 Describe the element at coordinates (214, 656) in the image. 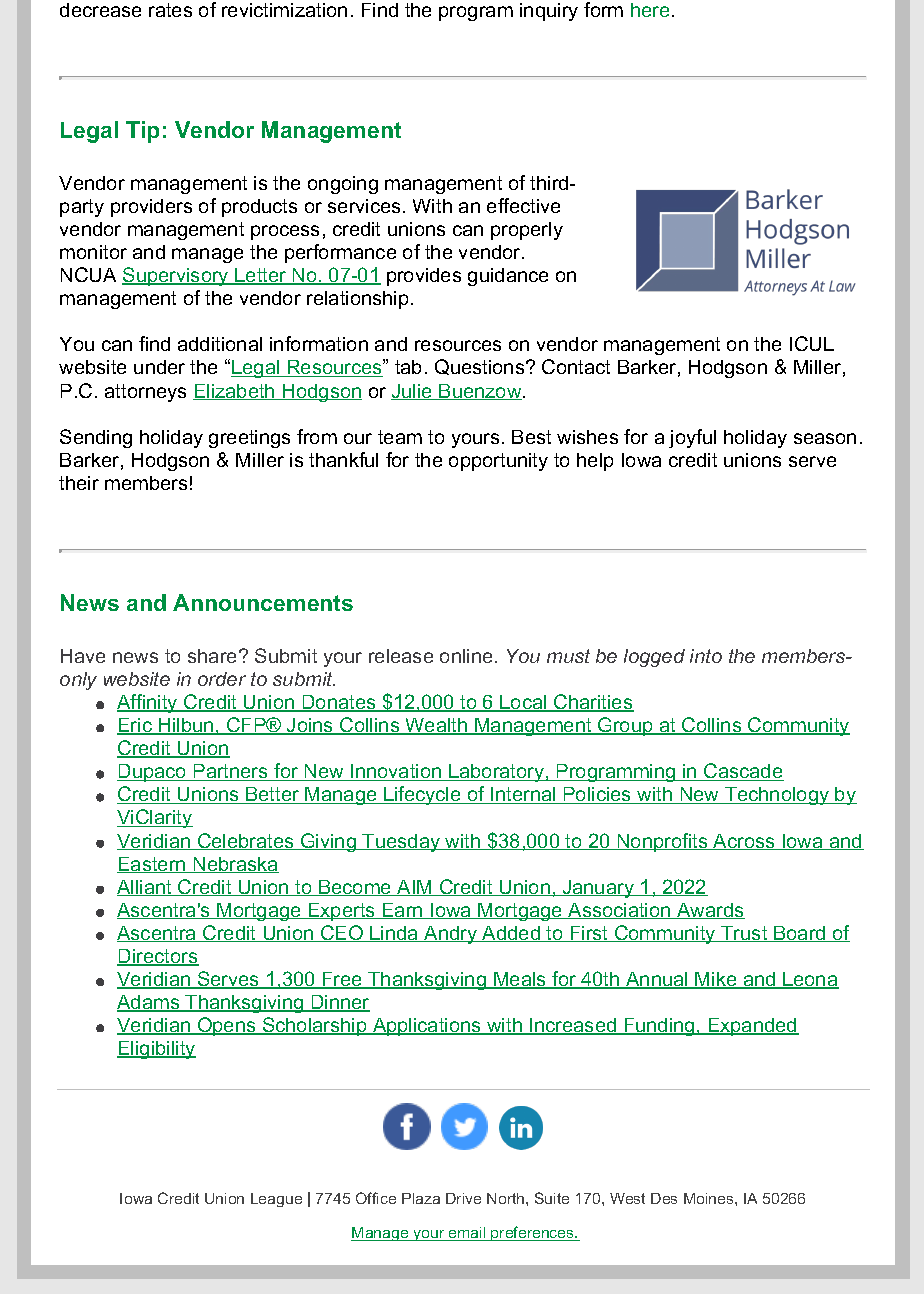

I see `share` at that location.
